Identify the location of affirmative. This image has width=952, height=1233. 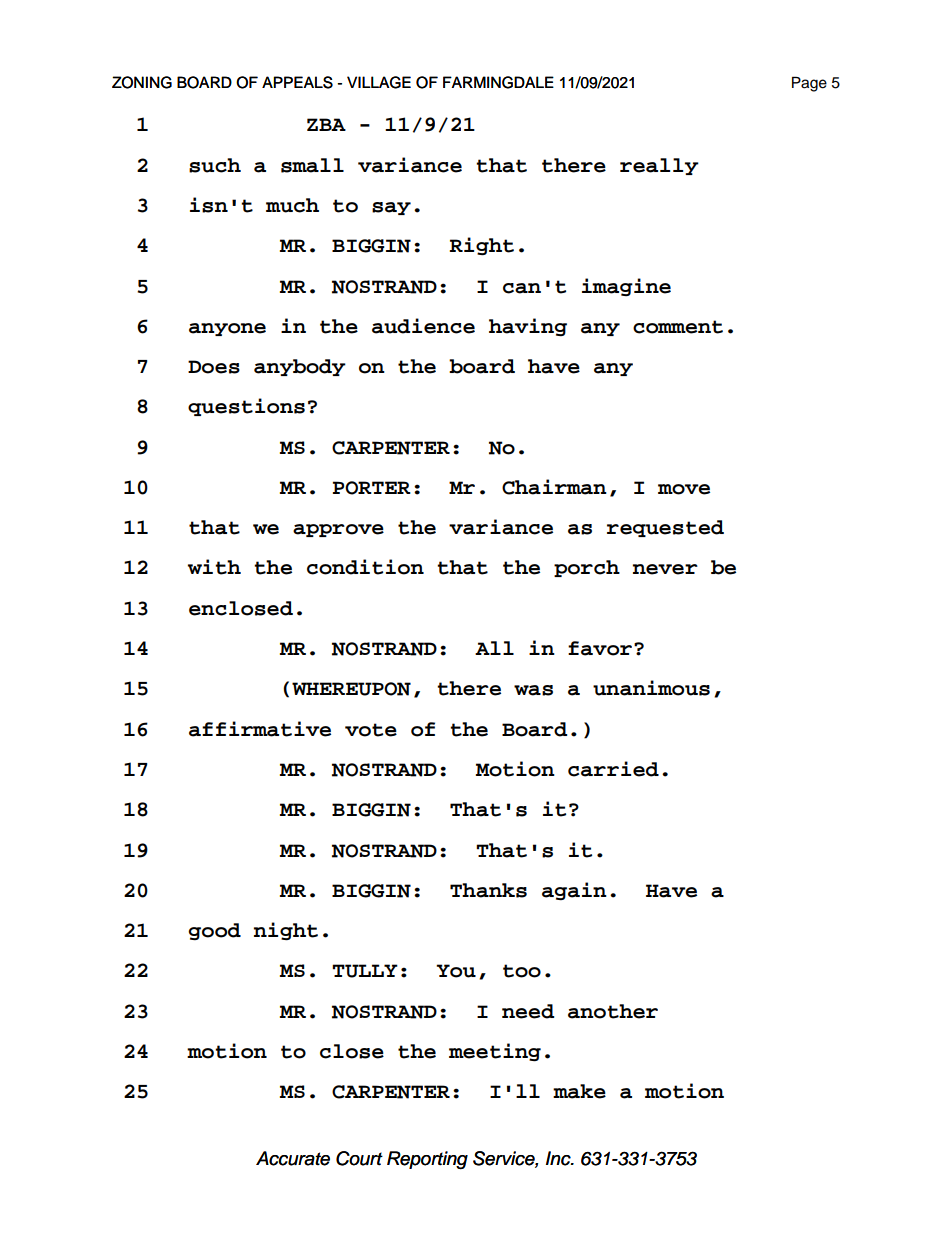
(260, 729).
